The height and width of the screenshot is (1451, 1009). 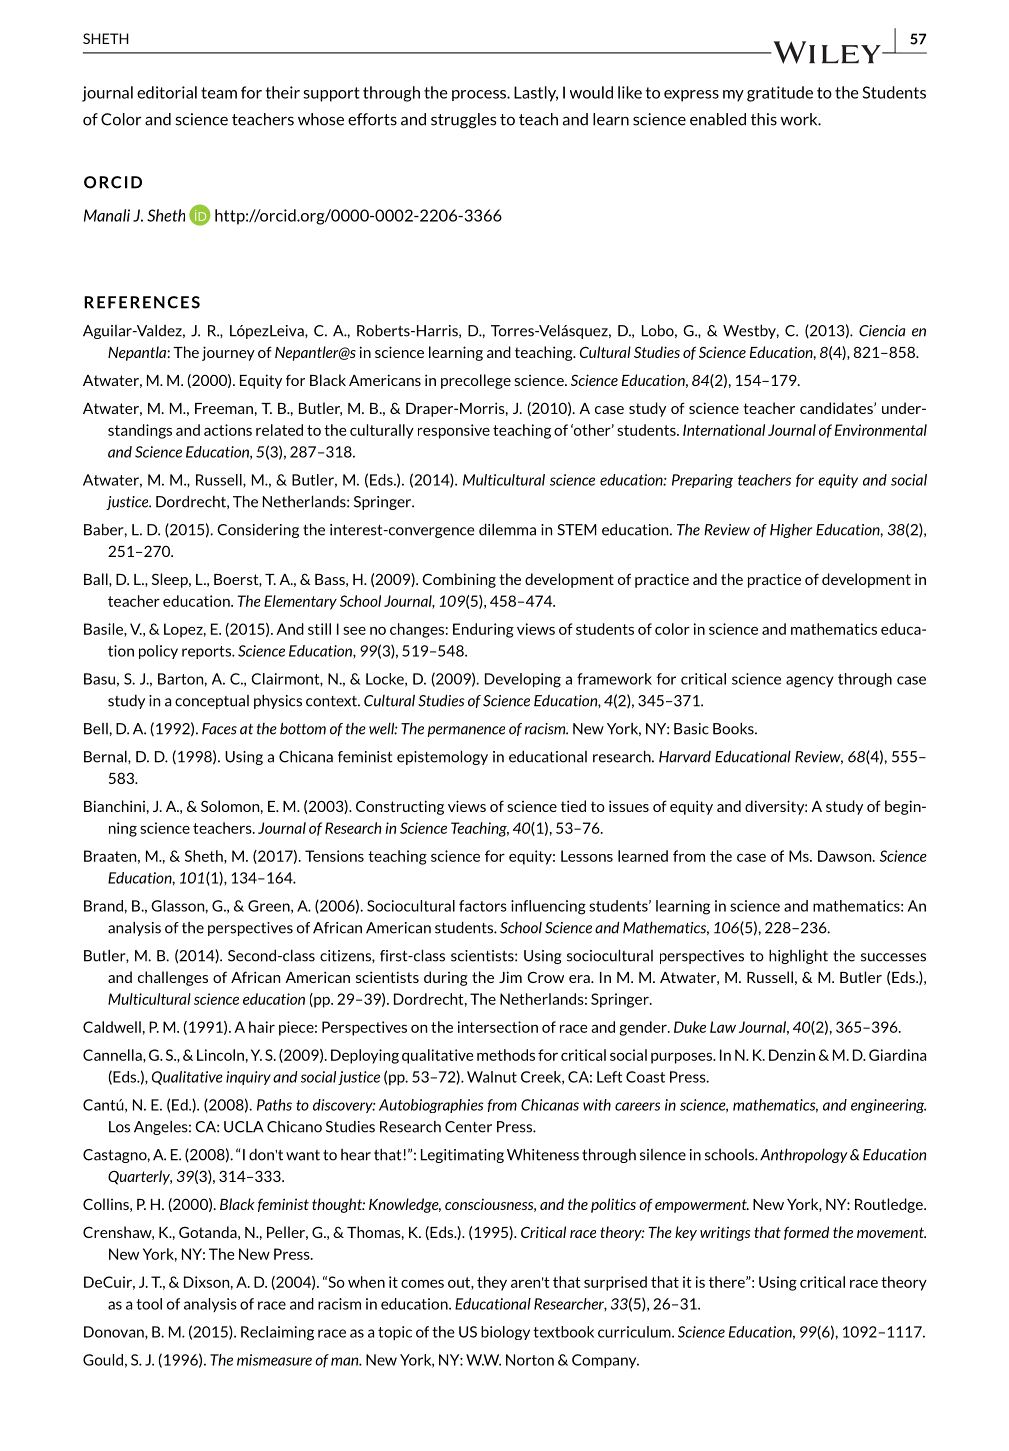 What do you see at coordinates (224, 408) in the screenshot?
I see `Freeman` at bounding box center [224, 408].
